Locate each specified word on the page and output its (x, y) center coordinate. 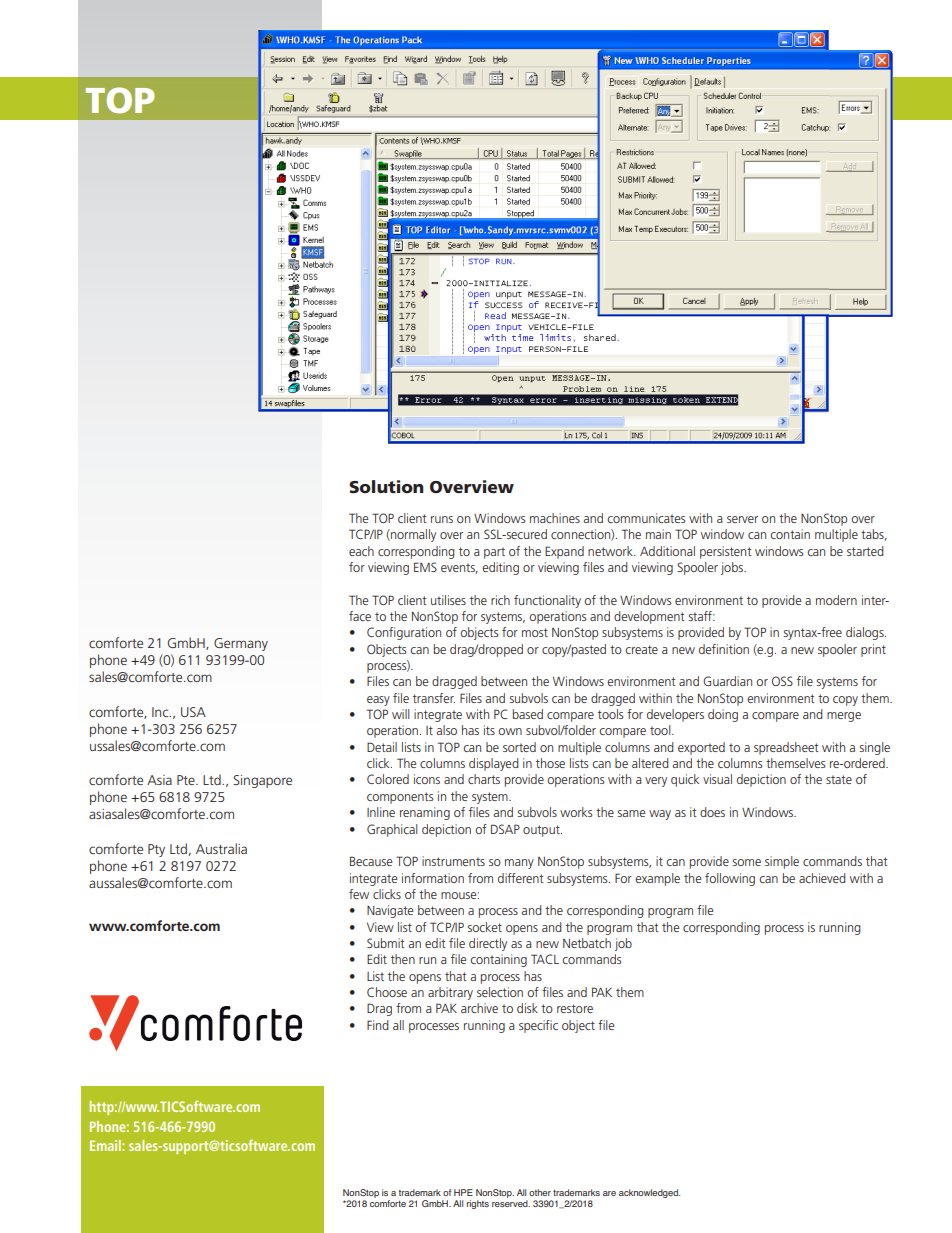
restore (575, 1008)
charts (484, 779)
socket (484, 927)
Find (378, 1025)
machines (555, 518)
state (839, 779)
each (361, 551)
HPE (463, 1192)
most (535, 632)
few (359, 894)
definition (724, 649)
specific (538, 1026)
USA (193, 712)
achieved (822, 878)
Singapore (262, 781)
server (742, 519)
